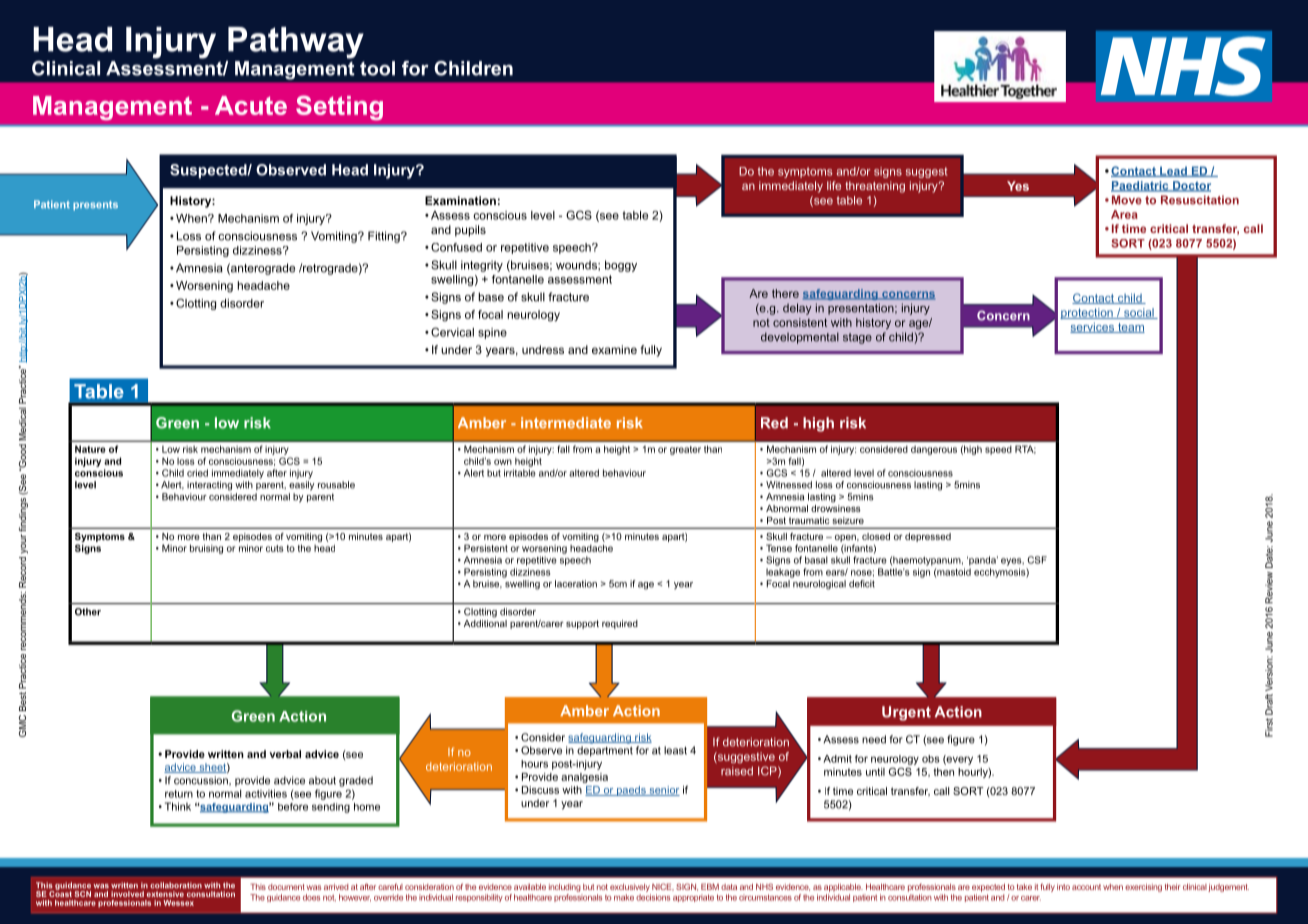  Describe the element at coordinates (176, 885) in the document. I see `collaboration` at that location.
